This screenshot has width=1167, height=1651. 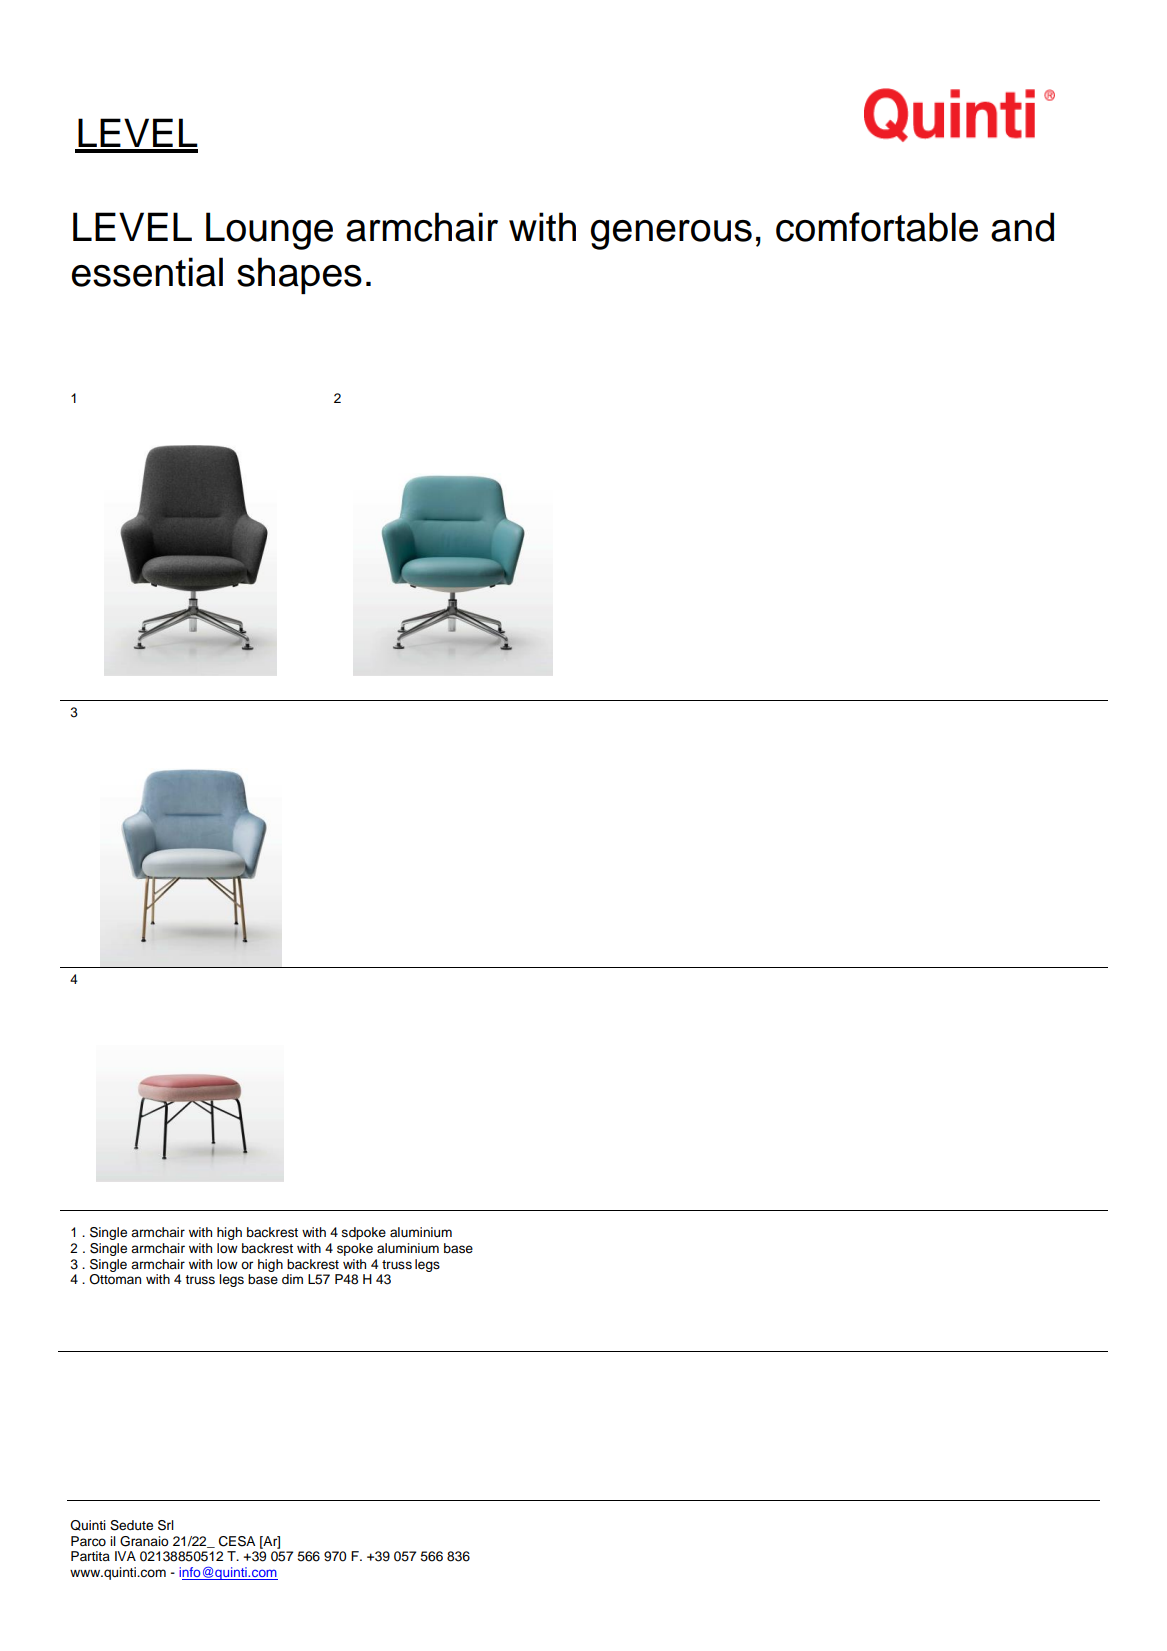 I want to click on essential, so click(x=147, y=272).
